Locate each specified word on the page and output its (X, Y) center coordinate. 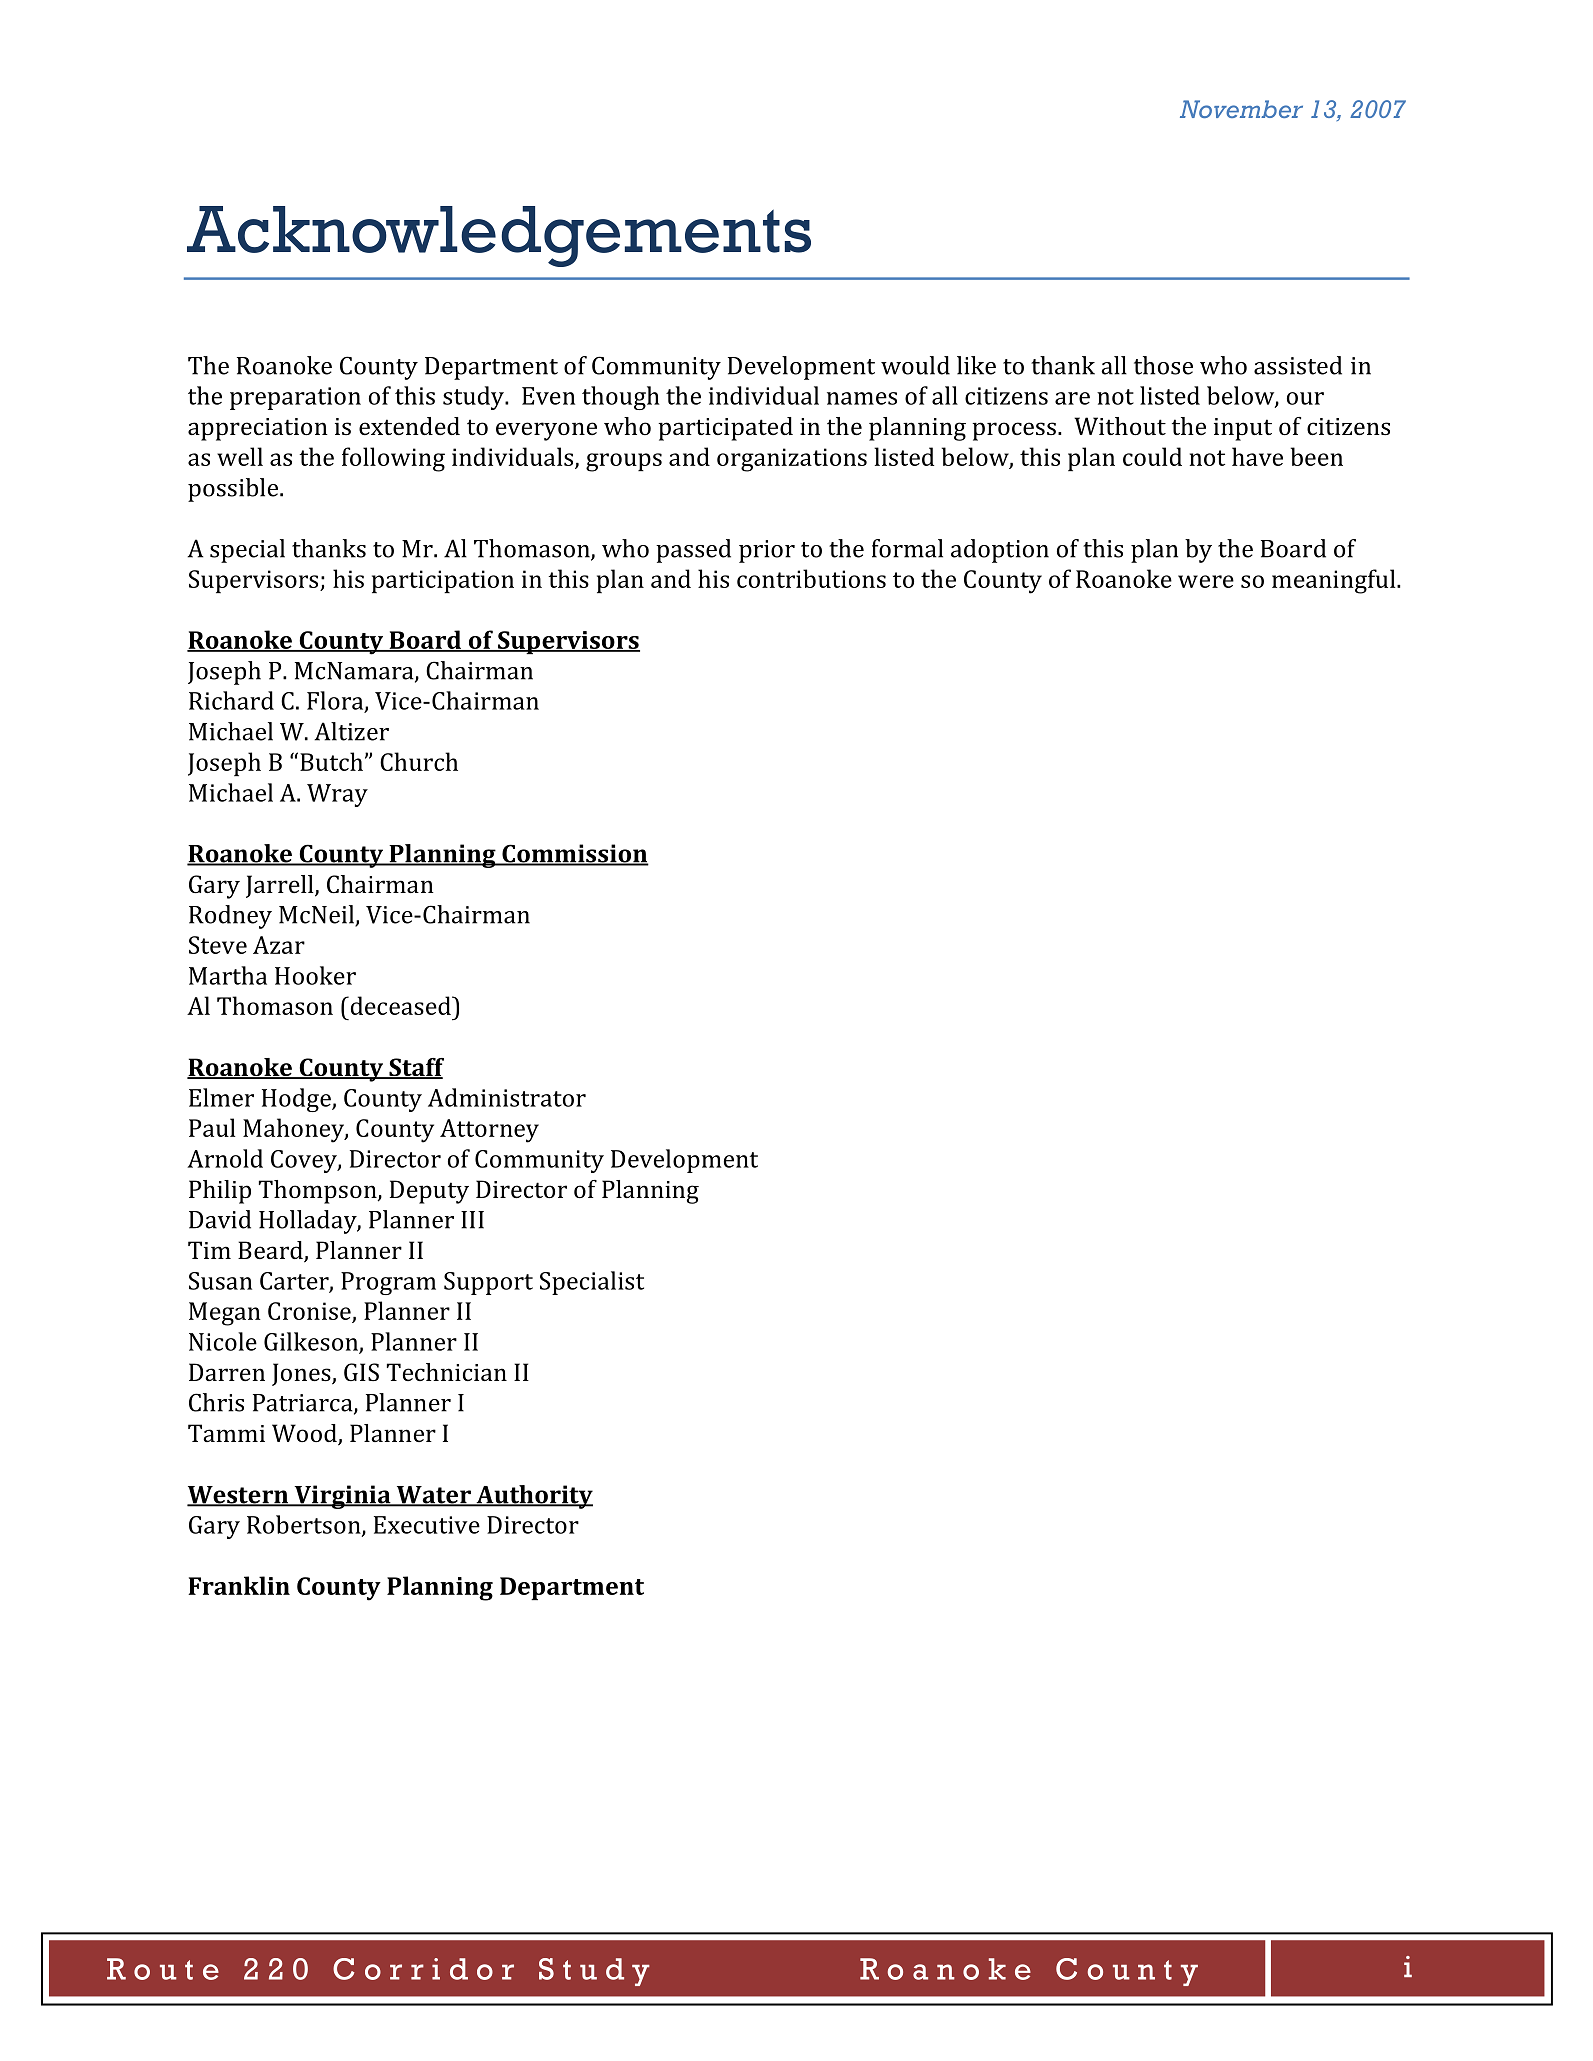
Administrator (507, 1097)
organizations (792, 460)
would (915, 365)
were (1206, 581)
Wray (337, 795)
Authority (533, 1497)
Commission (574, 854)
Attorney (489, 1131)
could (1152, 456)
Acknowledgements (499, 236)
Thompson (319, 1192)
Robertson (305, 1525)
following (393, 459)
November (1241, 109)
